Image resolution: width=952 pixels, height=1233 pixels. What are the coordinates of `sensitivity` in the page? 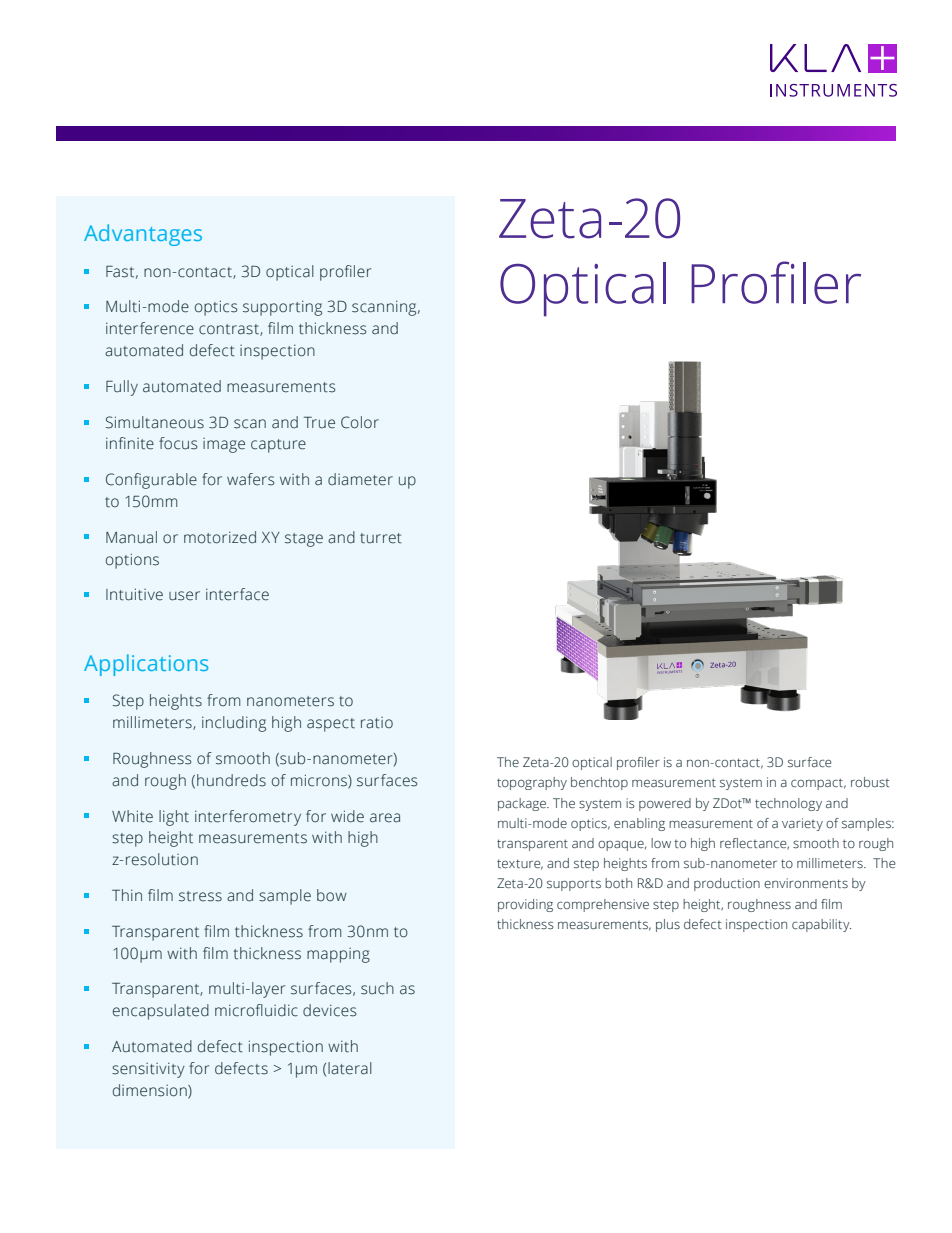 It's located at (148, 1070).
